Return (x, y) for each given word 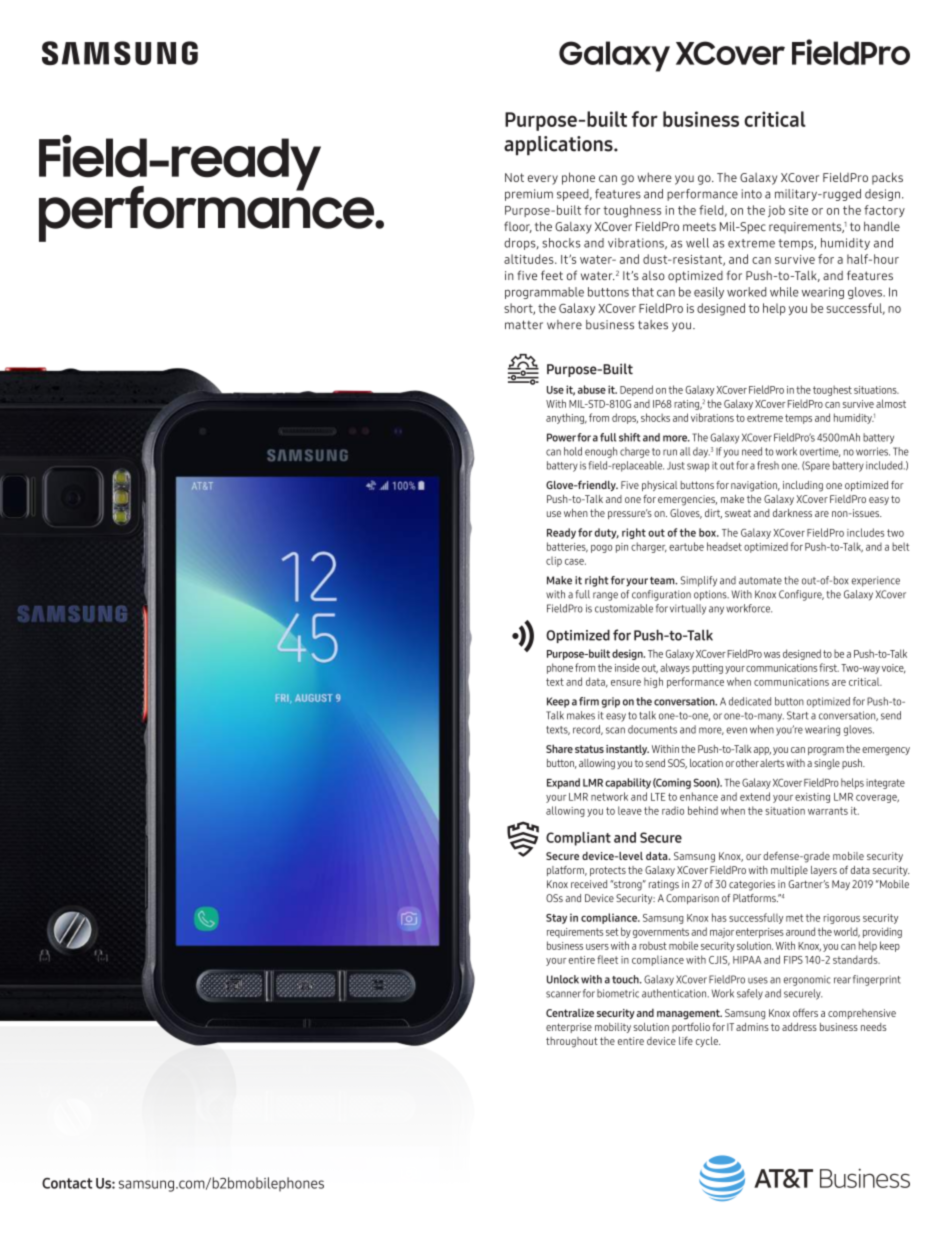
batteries (567, 547)
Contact (67, 1183)
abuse (592, 389)
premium (529, 195)
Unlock (563, 979)
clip (554, 561)
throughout (572, 1042)
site (798, 210)
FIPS (793, 960)
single (827, 764)
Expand (563, 783)
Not (514, 177)
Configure (801, 595)
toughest (832, 390)
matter (524, 325)
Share (559, 748)
